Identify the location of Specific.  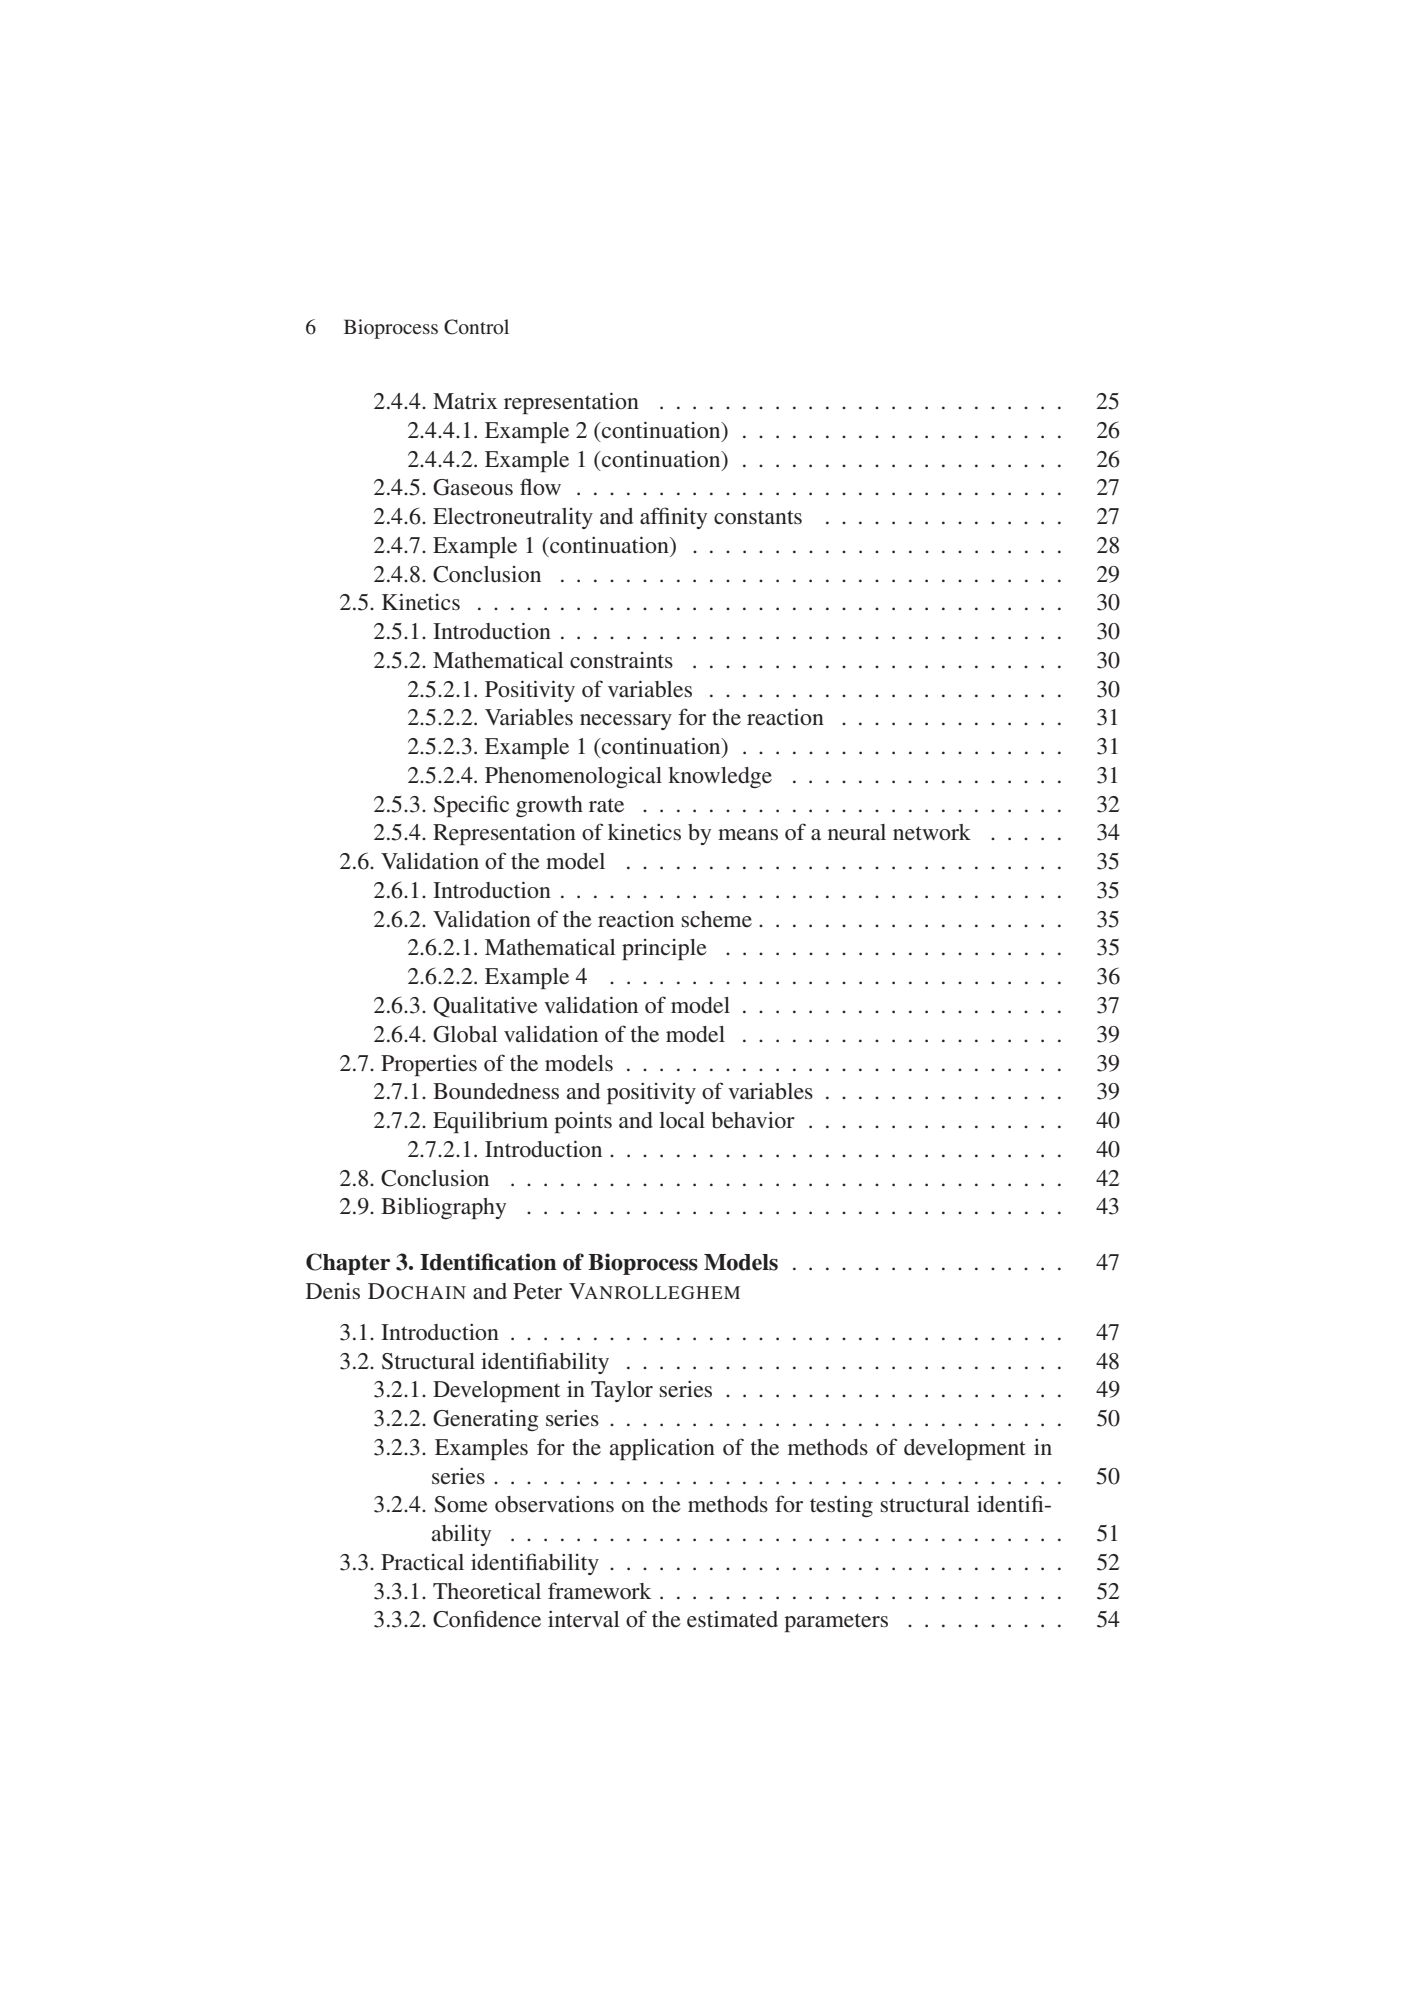
(471, 806).
